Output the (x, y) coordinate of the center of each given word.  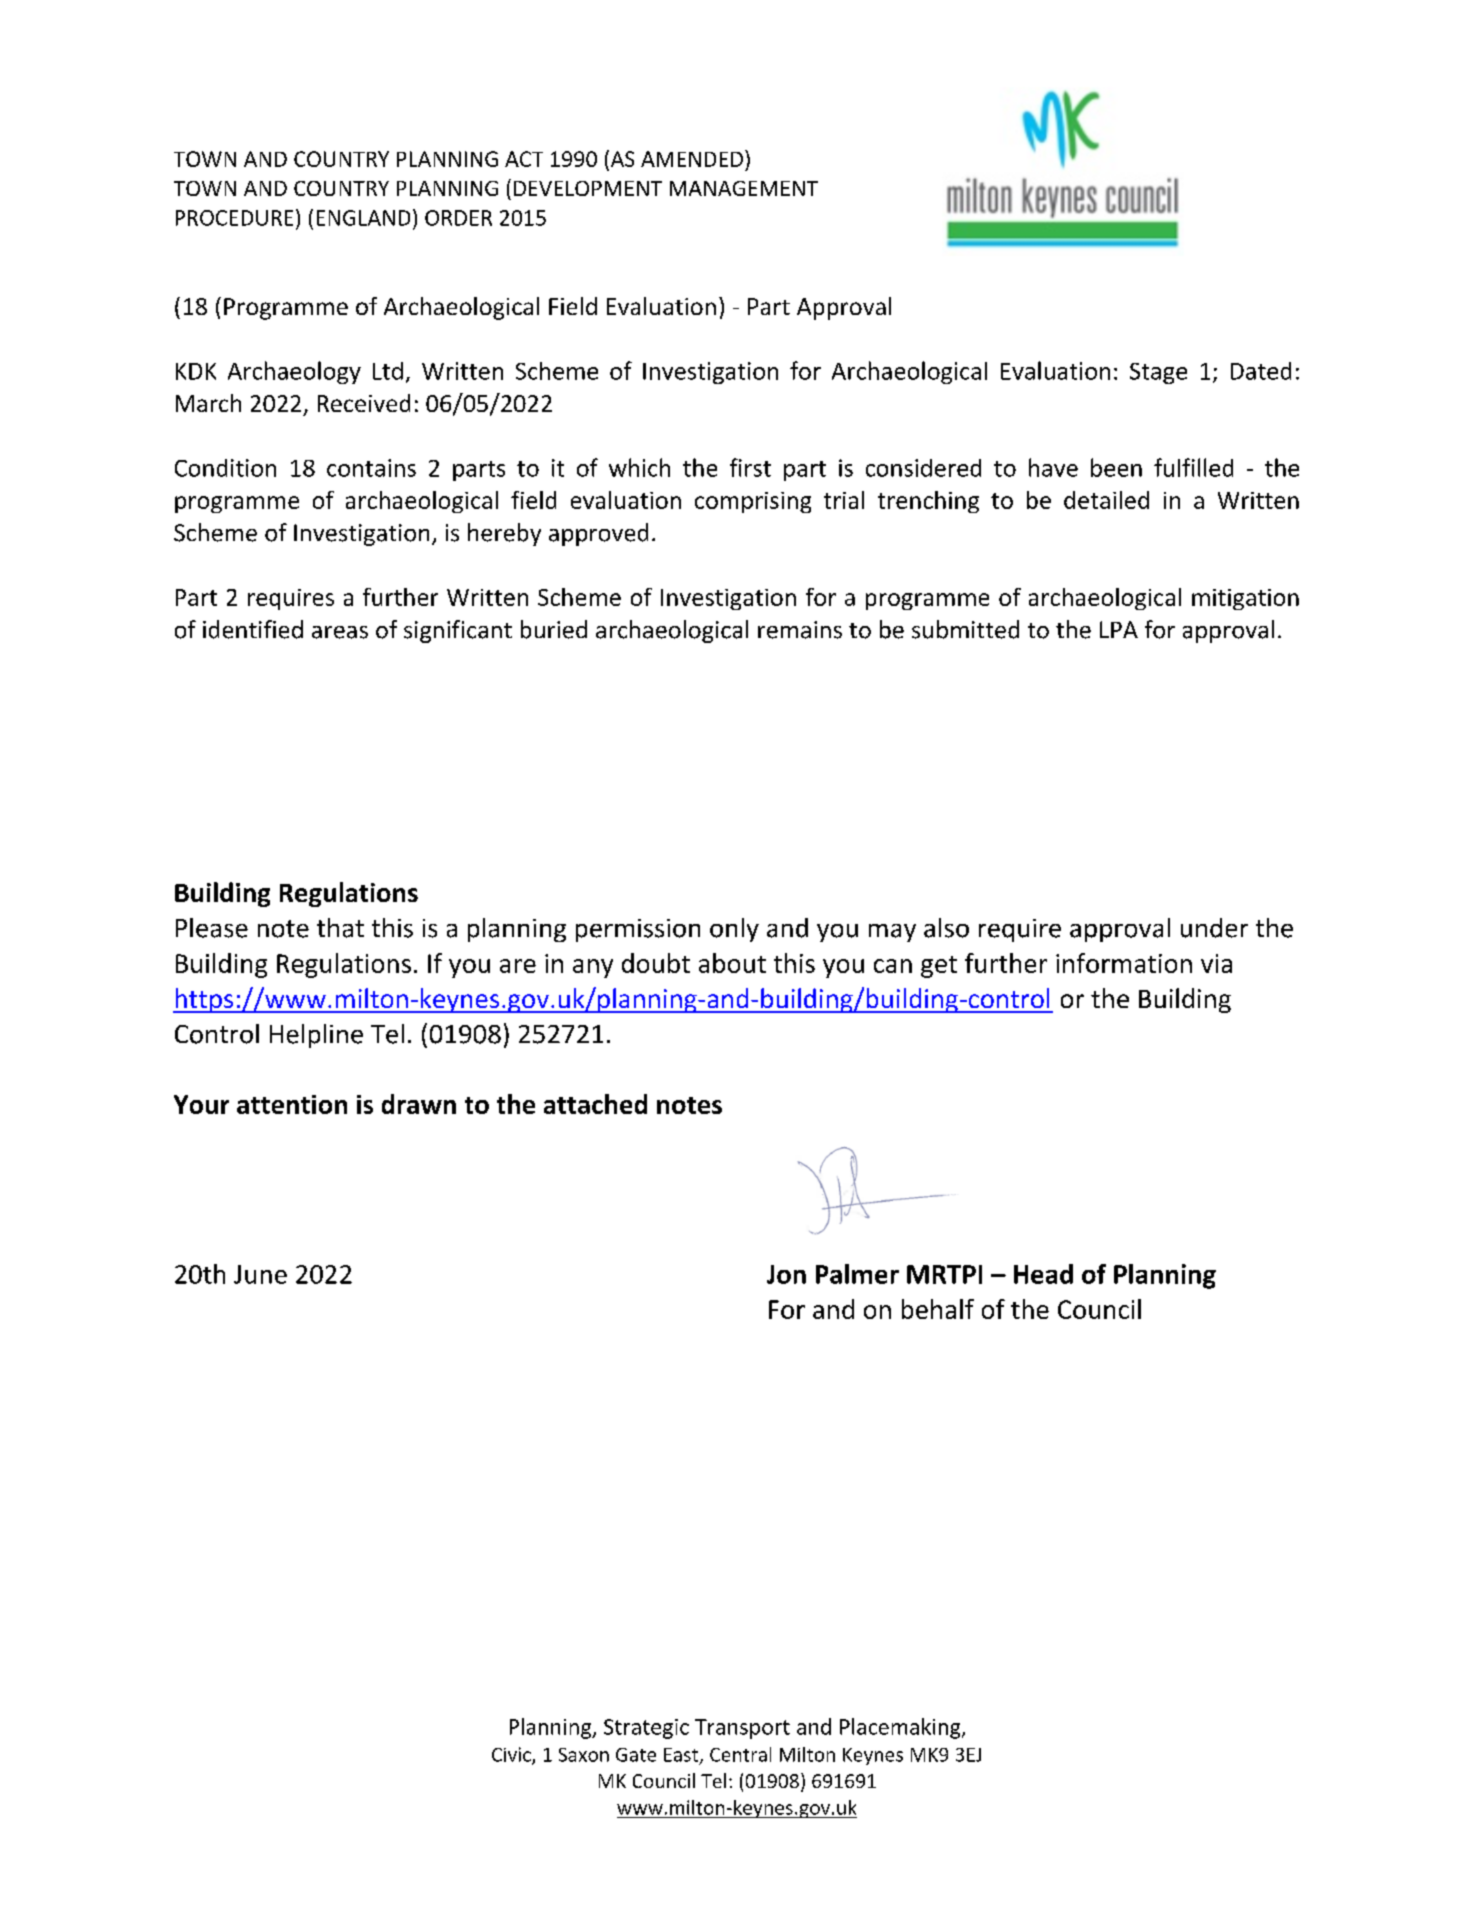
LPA (1119, 629)
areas (340, 632)
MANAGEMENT (744, 188)
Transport (742, 1729)
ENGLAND (363, 218)
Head (1043, 1274)
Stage (1158, 373)
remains (800, 630)
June (260, 1274)
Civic (512, 1755)
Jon (786, 1274)
